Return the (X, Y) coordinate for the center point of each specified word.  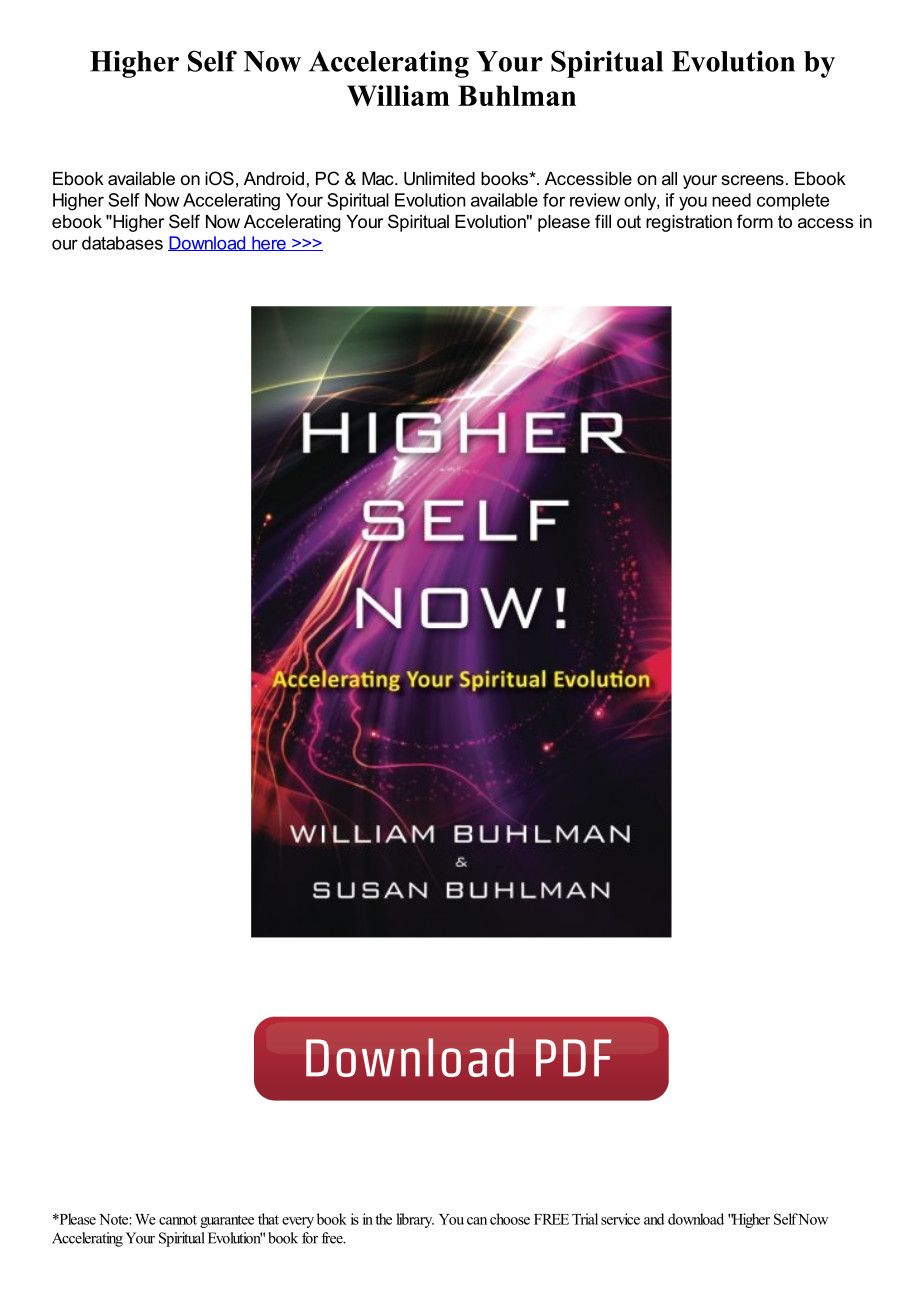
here (269, 243)
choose (510, 1219)
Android (274, 178)
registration (689, 223)
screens (752, 180)
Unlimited (439, 179)
